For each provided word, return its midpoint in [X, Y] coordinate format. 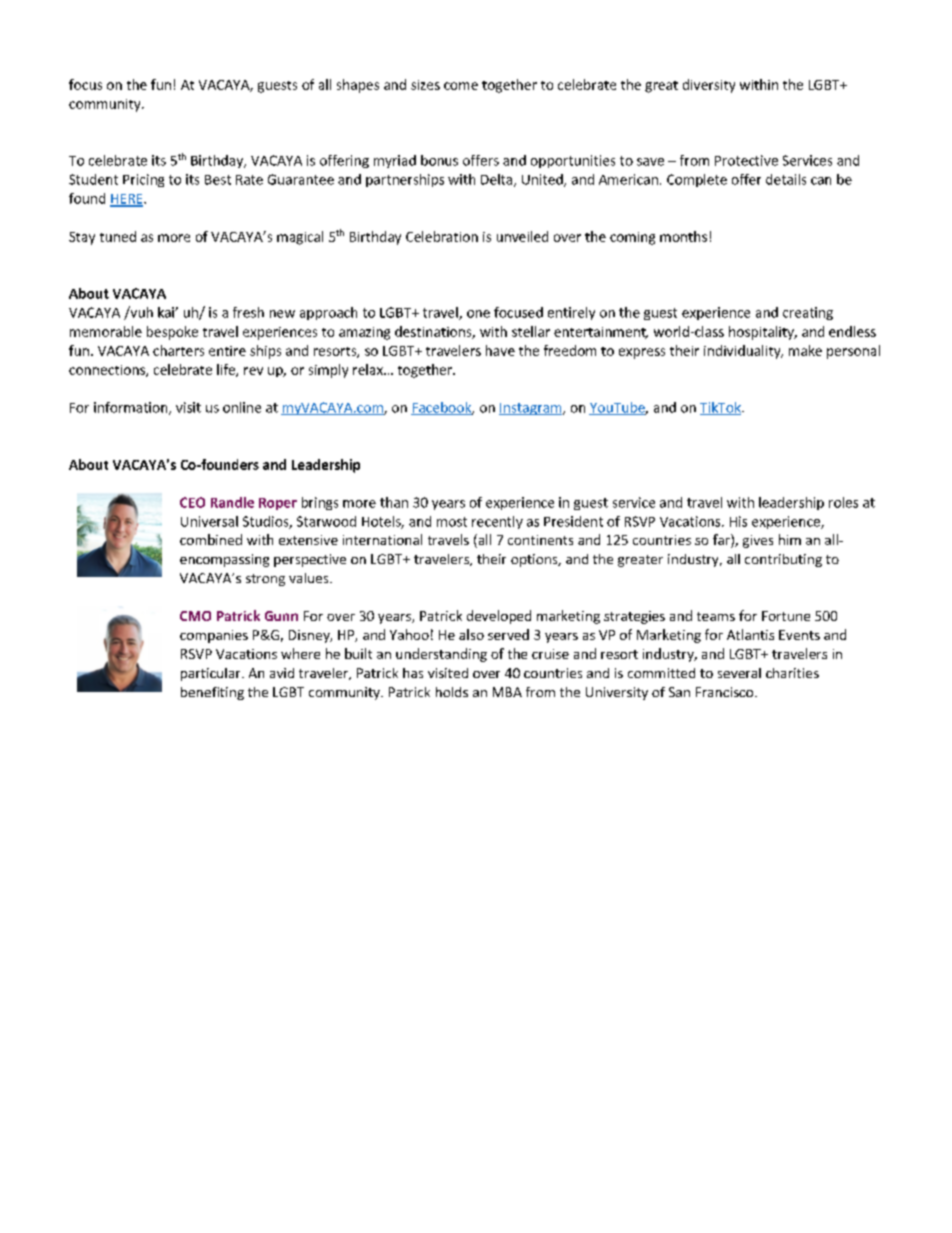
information [132, 408]
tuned [118, 236]
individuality [743, 352]
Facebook [442, 408]
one [478, 314]
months [683, 236]
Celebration [442, 236]
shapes [358, 86]
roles [843, 502]
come [461, 86]
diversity [709, 86]
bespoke [172, 333]
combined [211, 539]
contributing [783, 560]
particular [212, 674]
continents [540, 540]
